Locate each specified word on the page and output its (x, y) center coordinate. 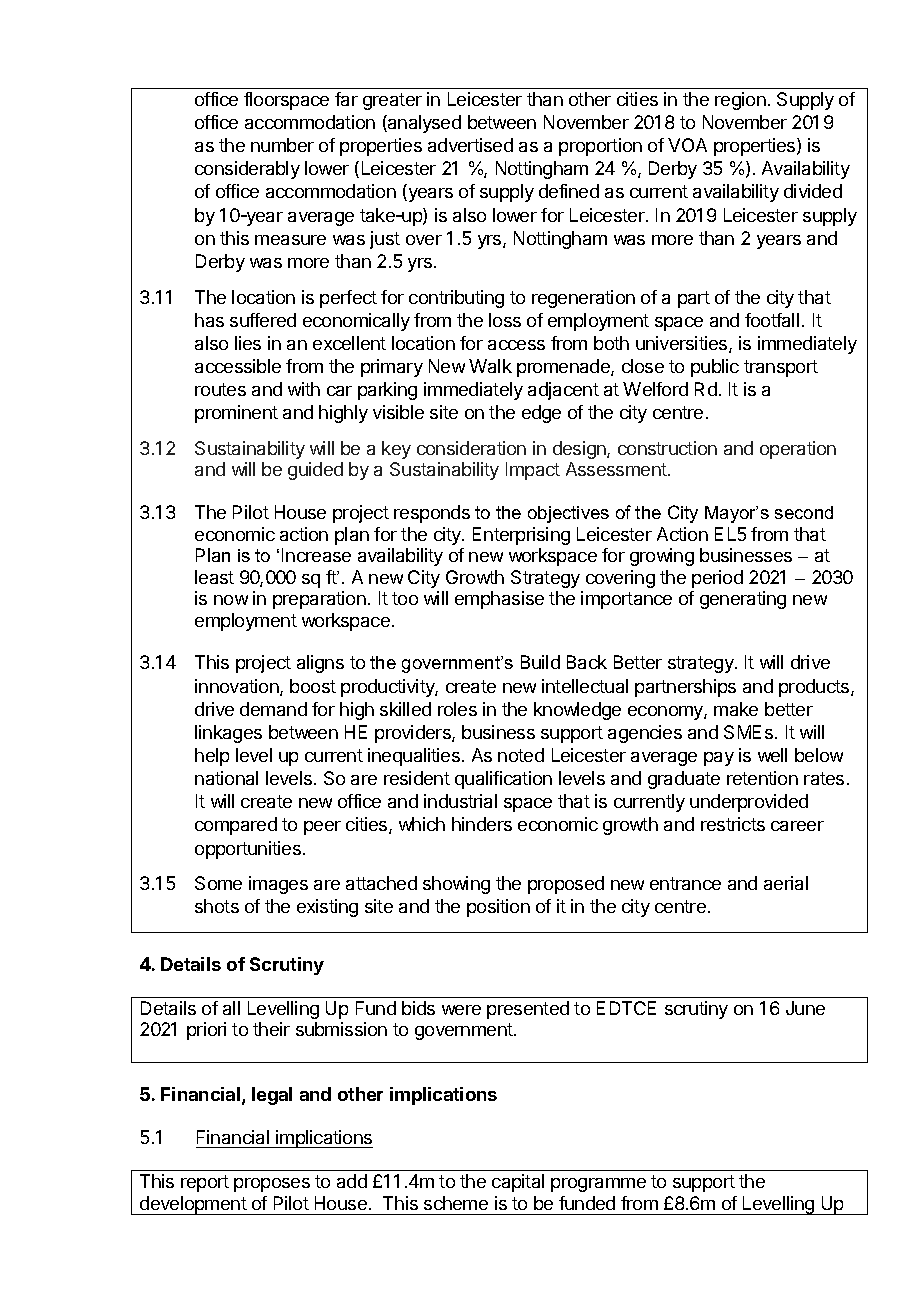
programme (598, 1185)
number (282, 145)
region (740, 101)
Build (540, 662)
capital (518, 1183)
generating (743, 600)
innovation (238, 687)
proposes (272, 1185)
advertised (470, 145)
